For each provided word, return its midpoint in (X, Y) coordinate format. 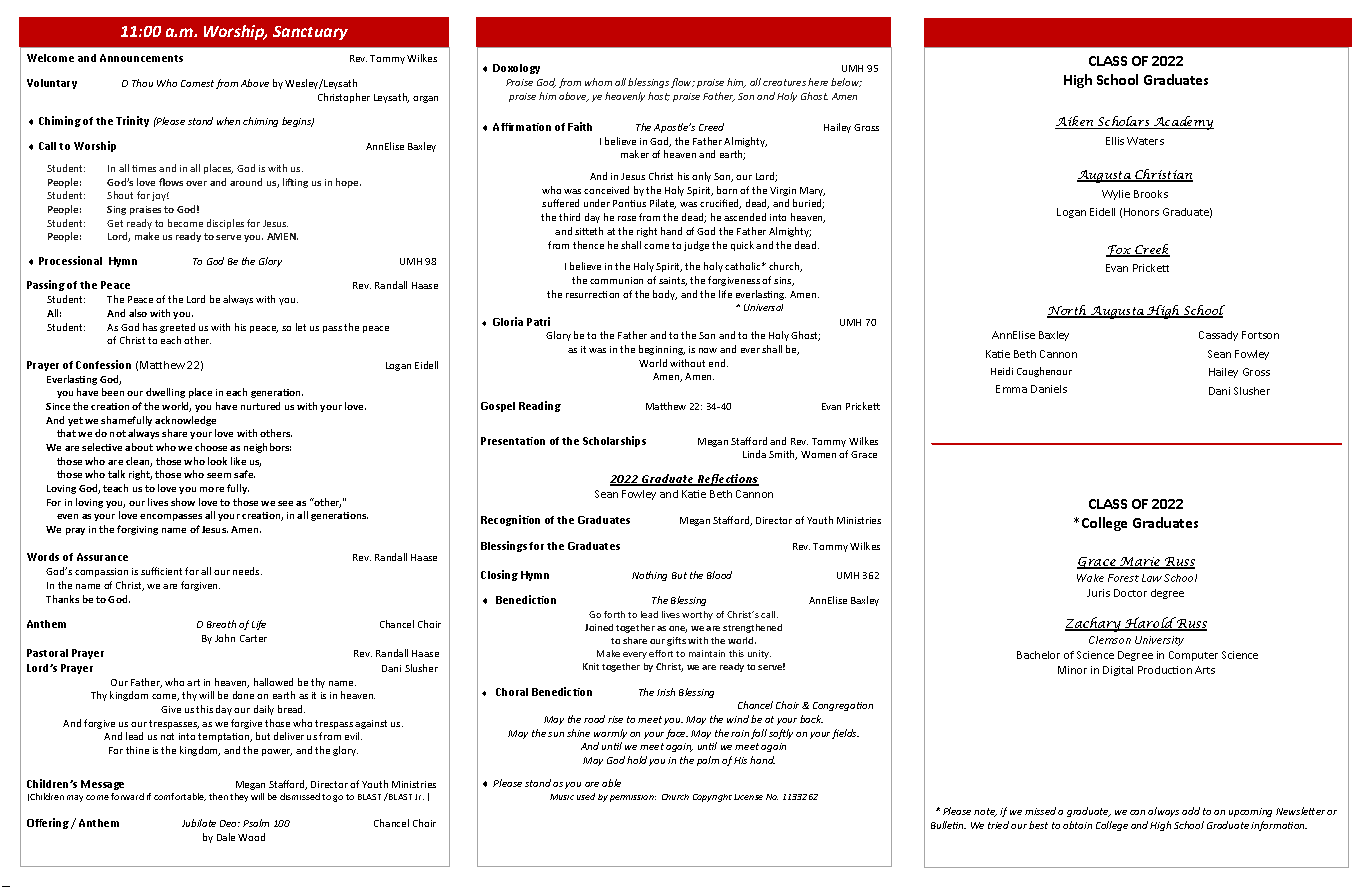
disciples (225, 224)
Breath (221, 624)
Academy (1182, 123)
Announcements (141, 58)
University (1159, 641)
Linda (754, 454)
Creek (1151, 250)
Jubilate (199, 823)
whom (598, 82)
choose (211, 447)
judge (696, 246)
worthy (697, 615)
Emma (1011, 389)
